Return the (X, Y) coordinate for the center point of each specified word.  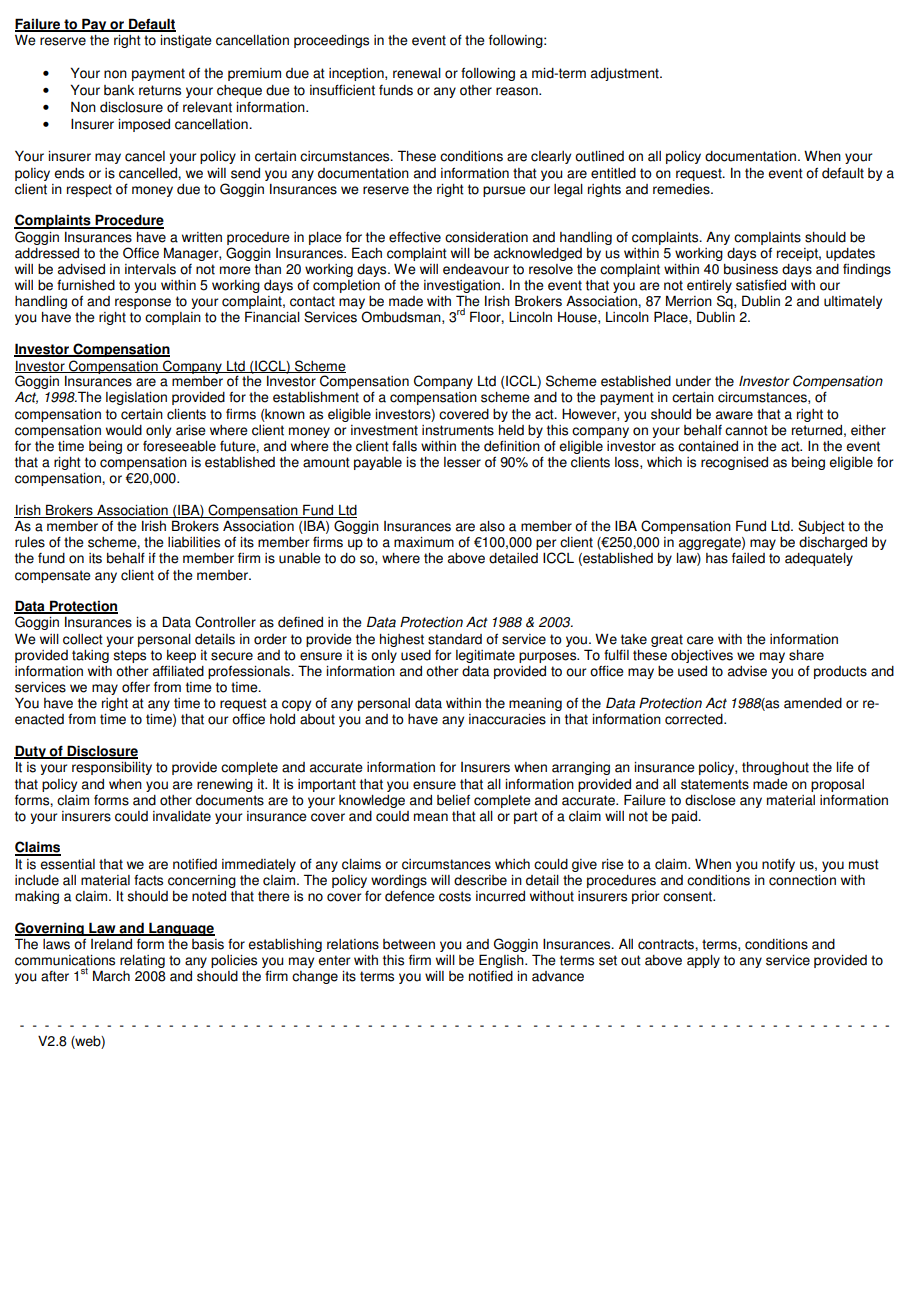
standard (455, 639)
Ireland (111, 944)
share (806, 655)
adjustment (626, 74)
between (409, 944)
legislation (136, 398)
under (693, 381)
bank (119, 90)
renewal (417, 73)
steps (129, 656)
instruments (458, 430)
